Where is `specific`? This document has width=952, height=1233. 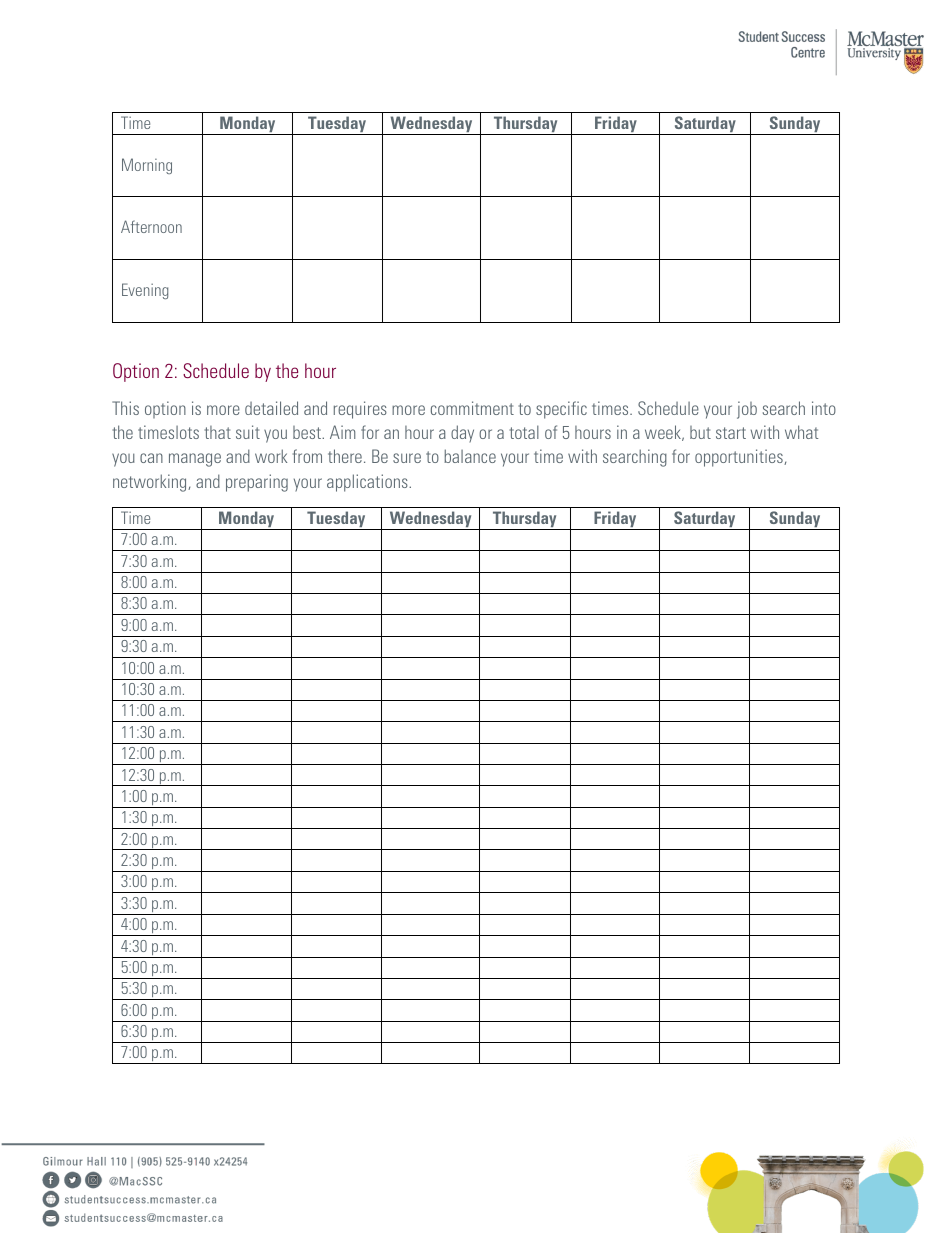 specific is located at coordinates (561, 410).
